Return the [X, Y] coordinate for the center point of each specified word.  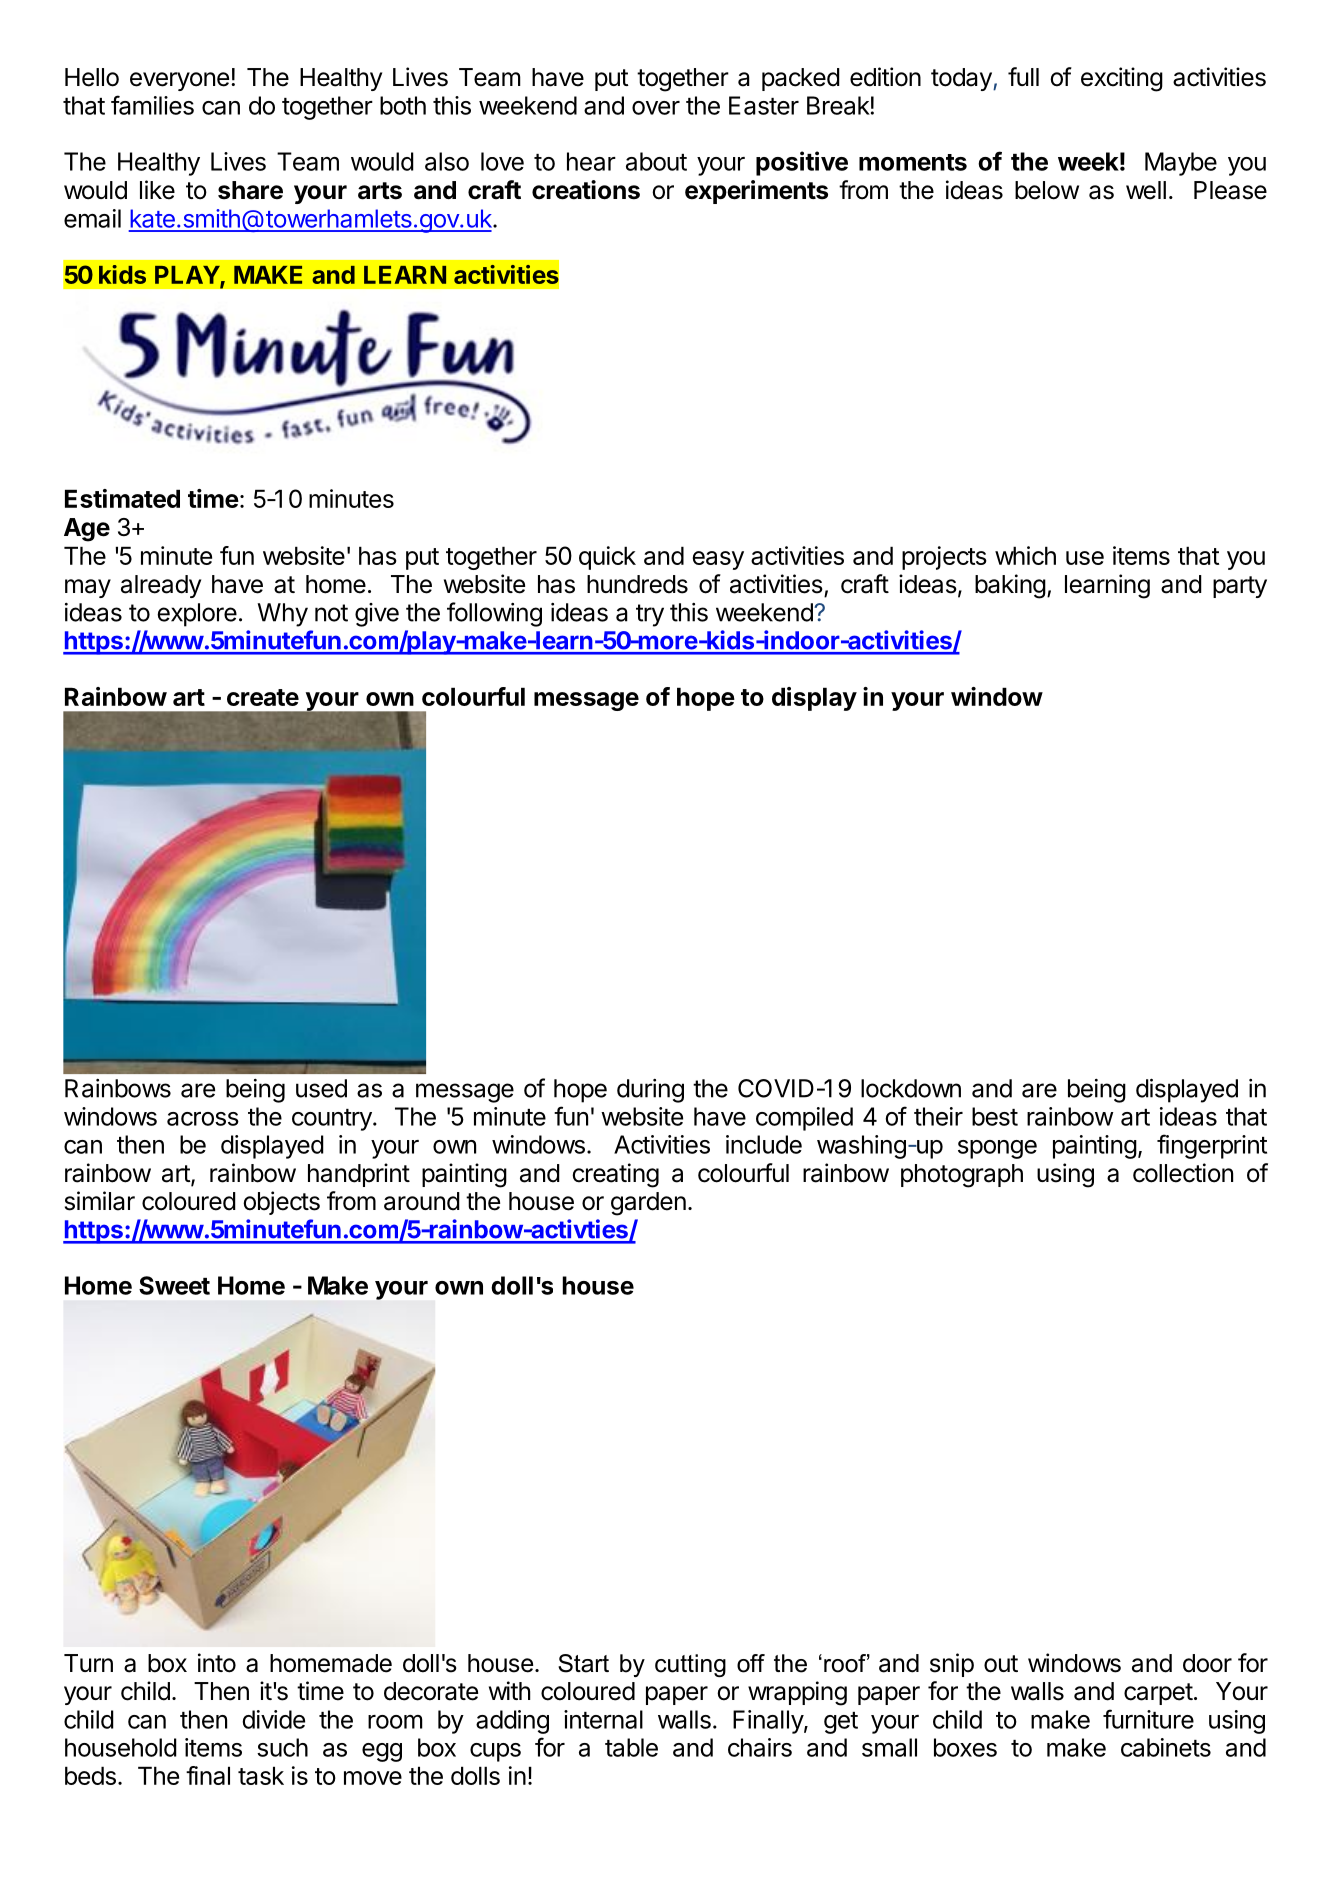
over [656, 108]
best [995, 1116]
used [321, 1088]
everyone [179, 81]
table [631, 1747]
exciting [1122, 79]
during [650, 1091]
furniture [1148, 1719]
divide [273, 1719]
